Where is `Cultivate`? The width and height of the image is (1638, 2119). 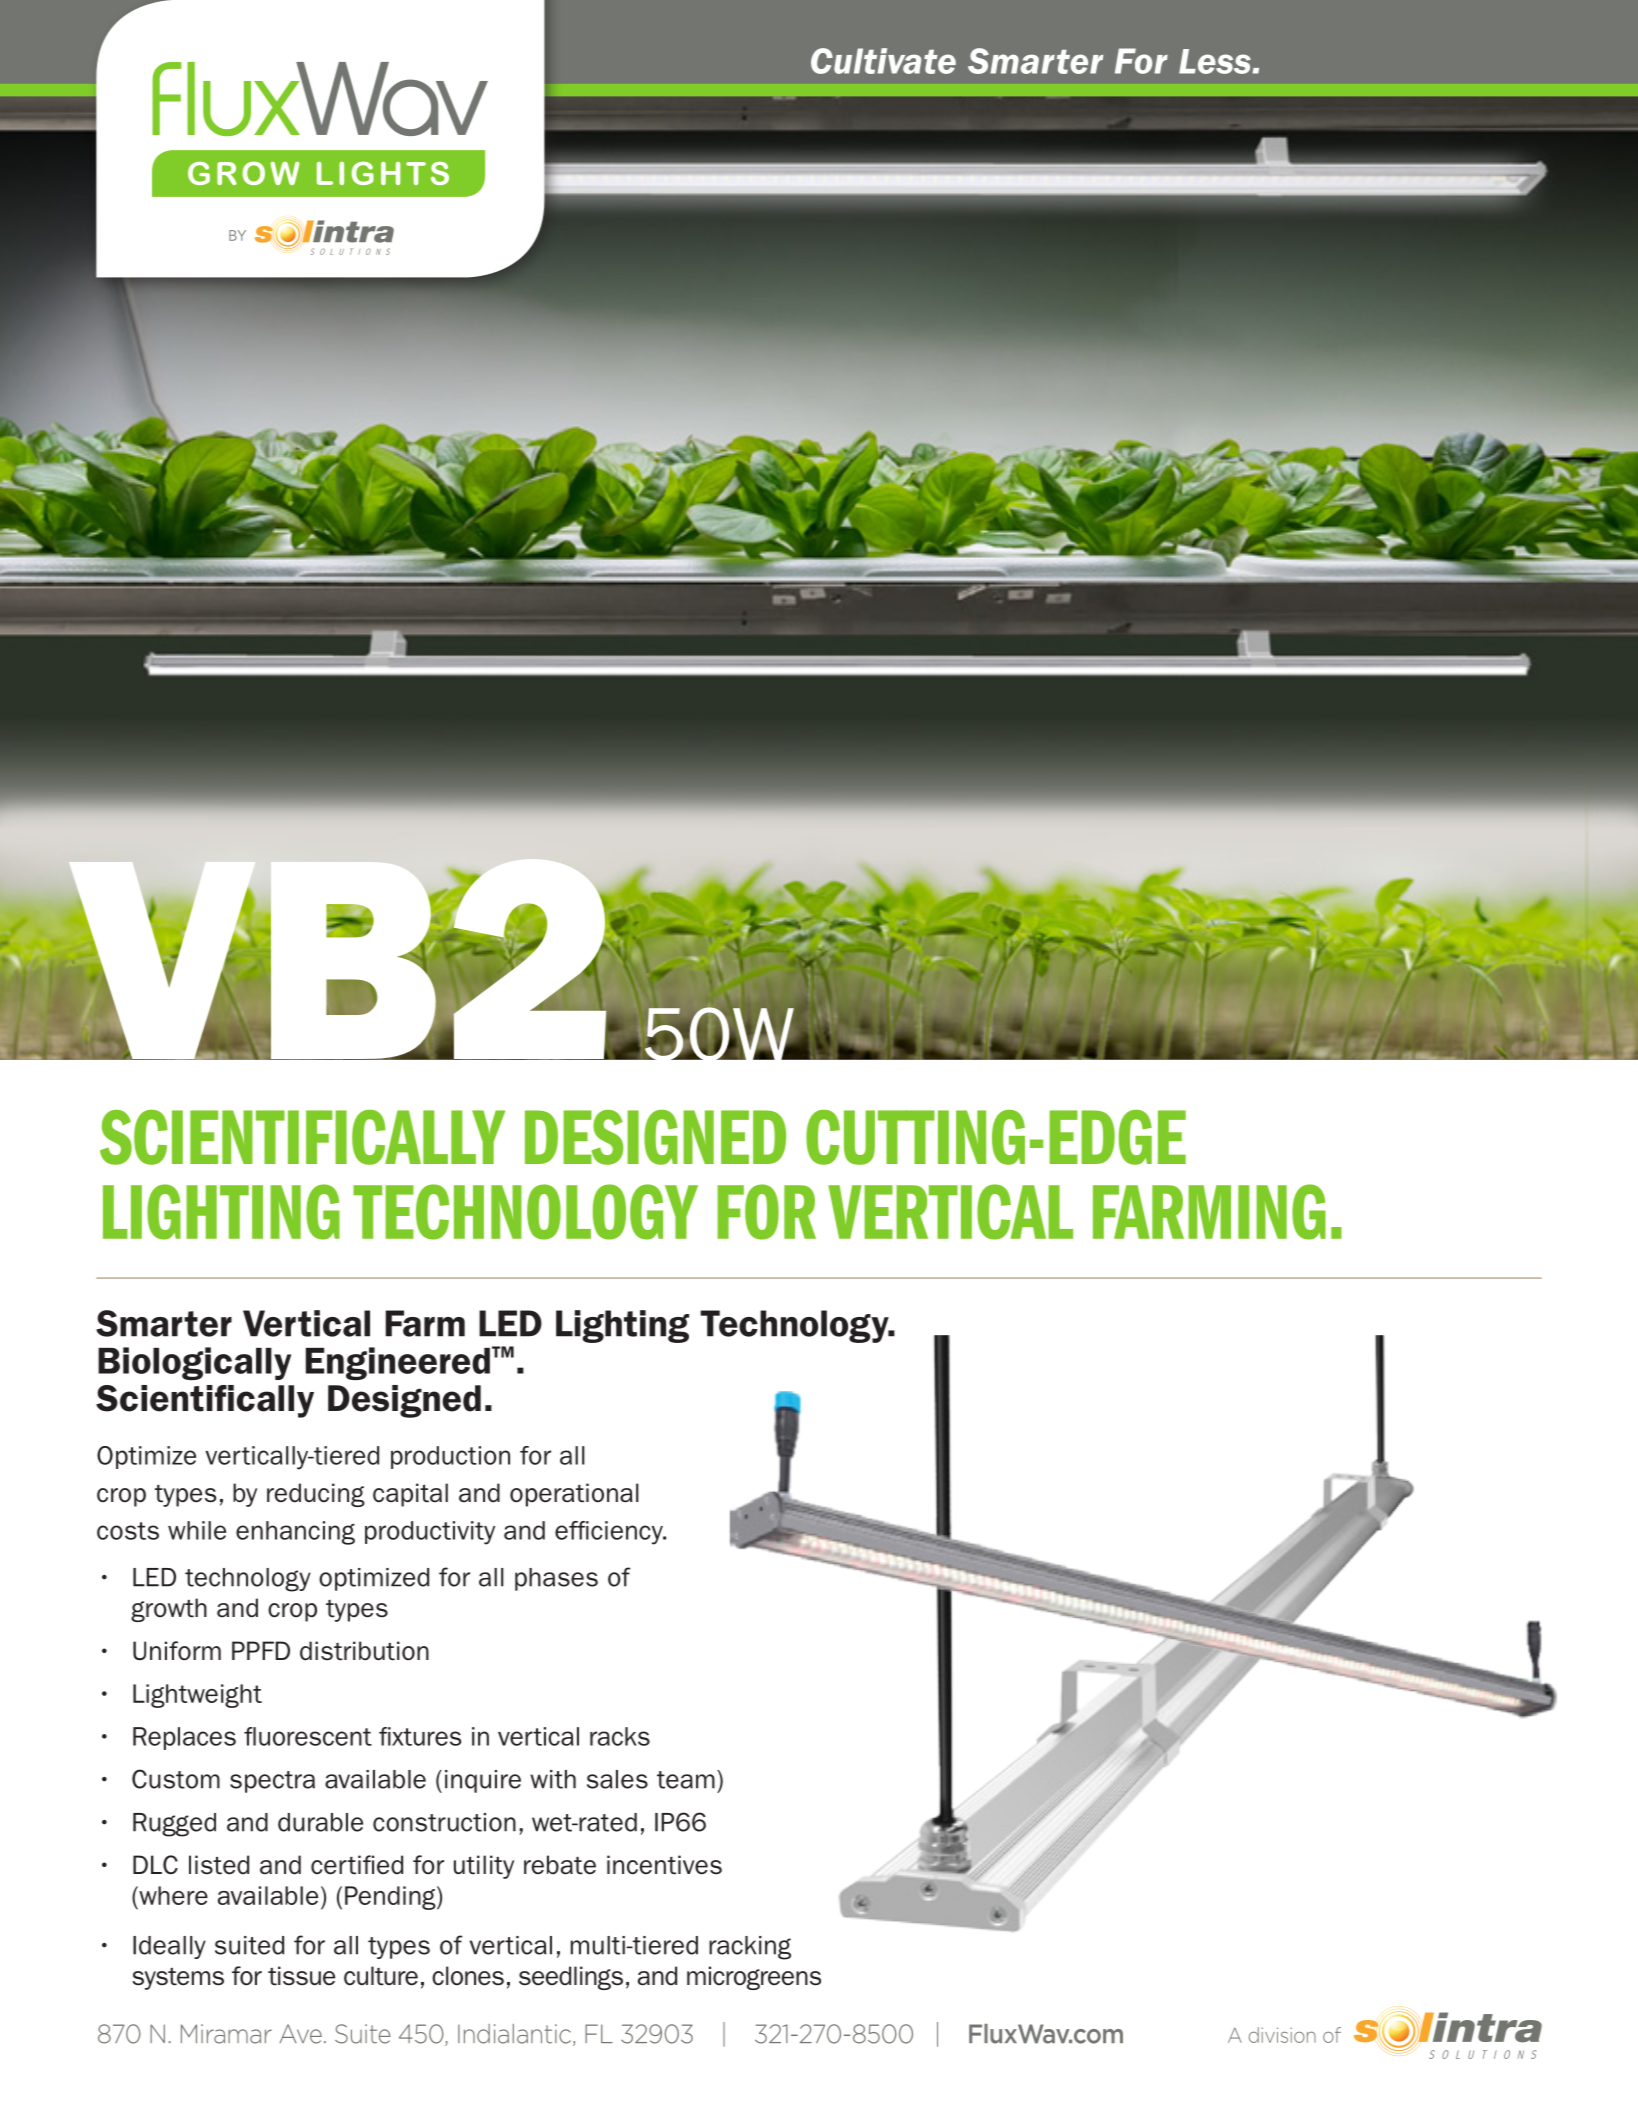 Cultivate is located at coordinates (883, 61).
